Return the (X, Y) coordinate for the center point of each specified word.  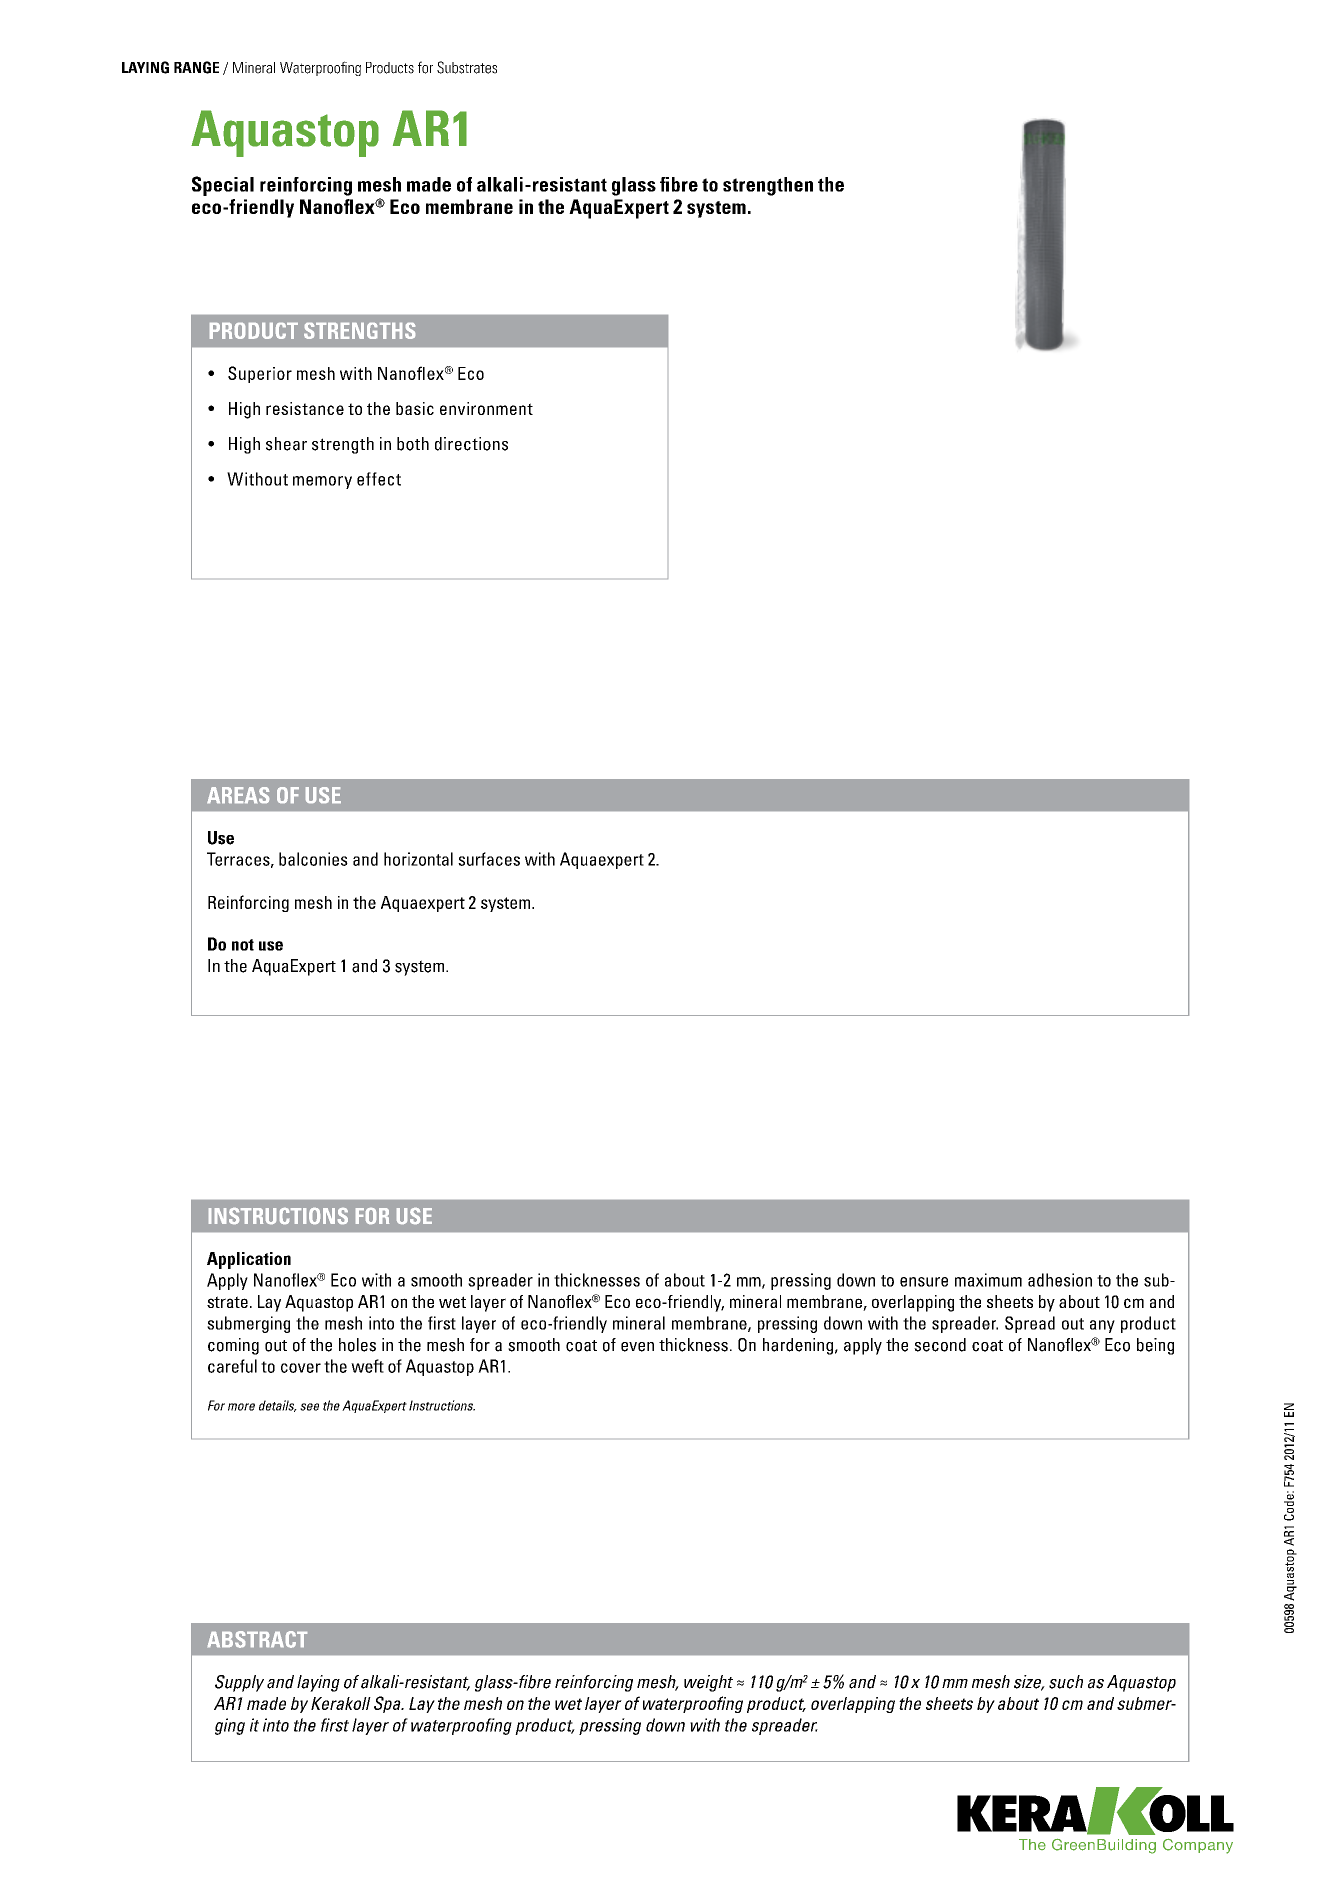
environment (486, 408)
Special (223, 186)
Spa (388, 1704)
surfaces (489, 859)
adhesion (1060, 1280)
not (243, 945)
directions (471, 444)
